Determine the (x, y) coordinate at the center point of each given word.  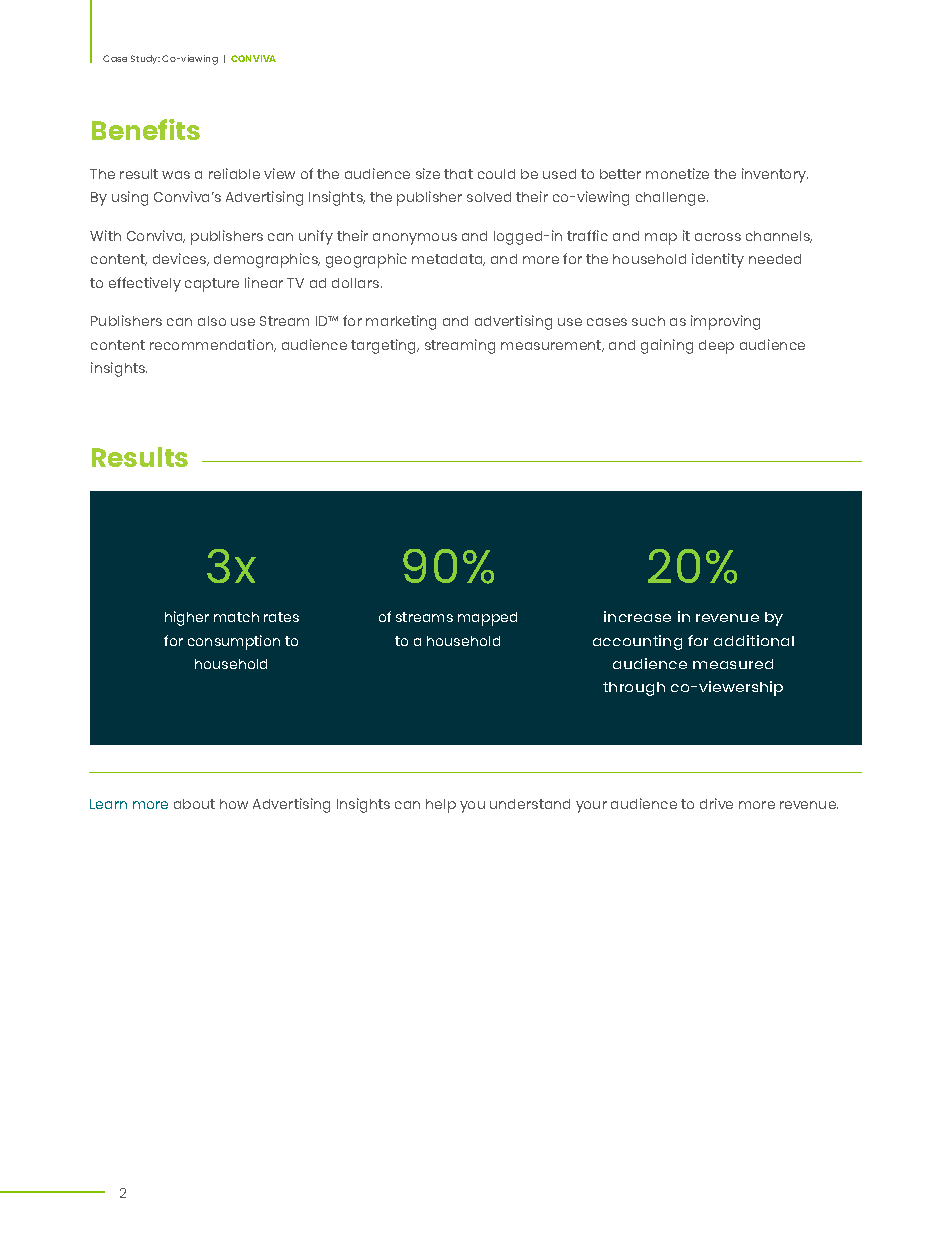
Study (145, 59)
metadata (448, 260)
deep (716, 347)
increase (637, 616)
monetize (677, 173)
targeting (385, 346)
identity (718, 260)
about (194, 804)
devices (181, 259)
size (428, 173)
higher (187, 618)
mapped (487, 619)
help (441, 806)
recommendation (213, 345)
